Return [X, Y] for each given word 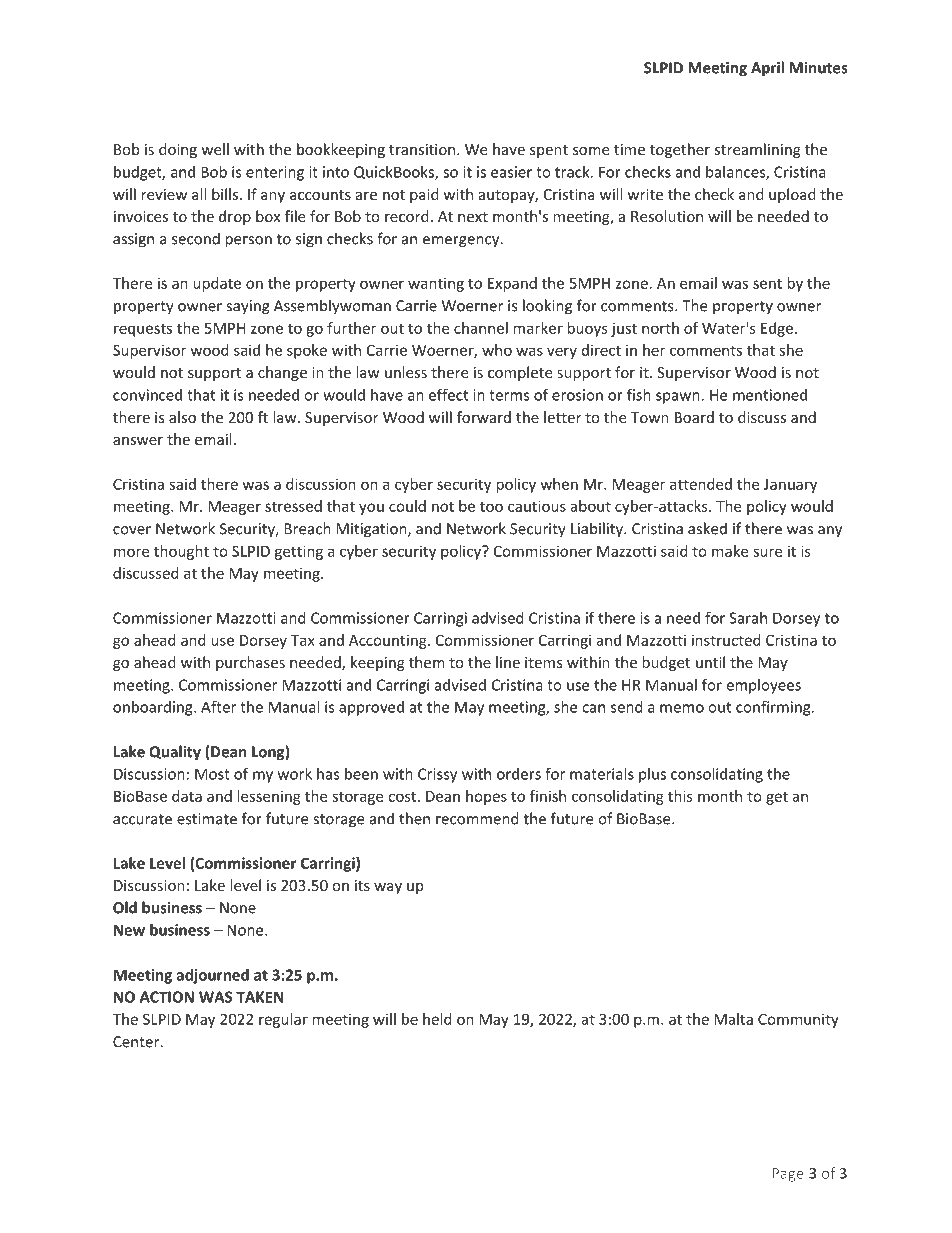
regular [283, 1020]
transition [423, 149]
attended [701, 484]
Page [788, 1175]
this [680, 796]
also [182, 417]
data [187, 796]
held [437, 1019]
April [767, 69]
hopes [486, 797]
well [215, 149]
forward [484, 417]
